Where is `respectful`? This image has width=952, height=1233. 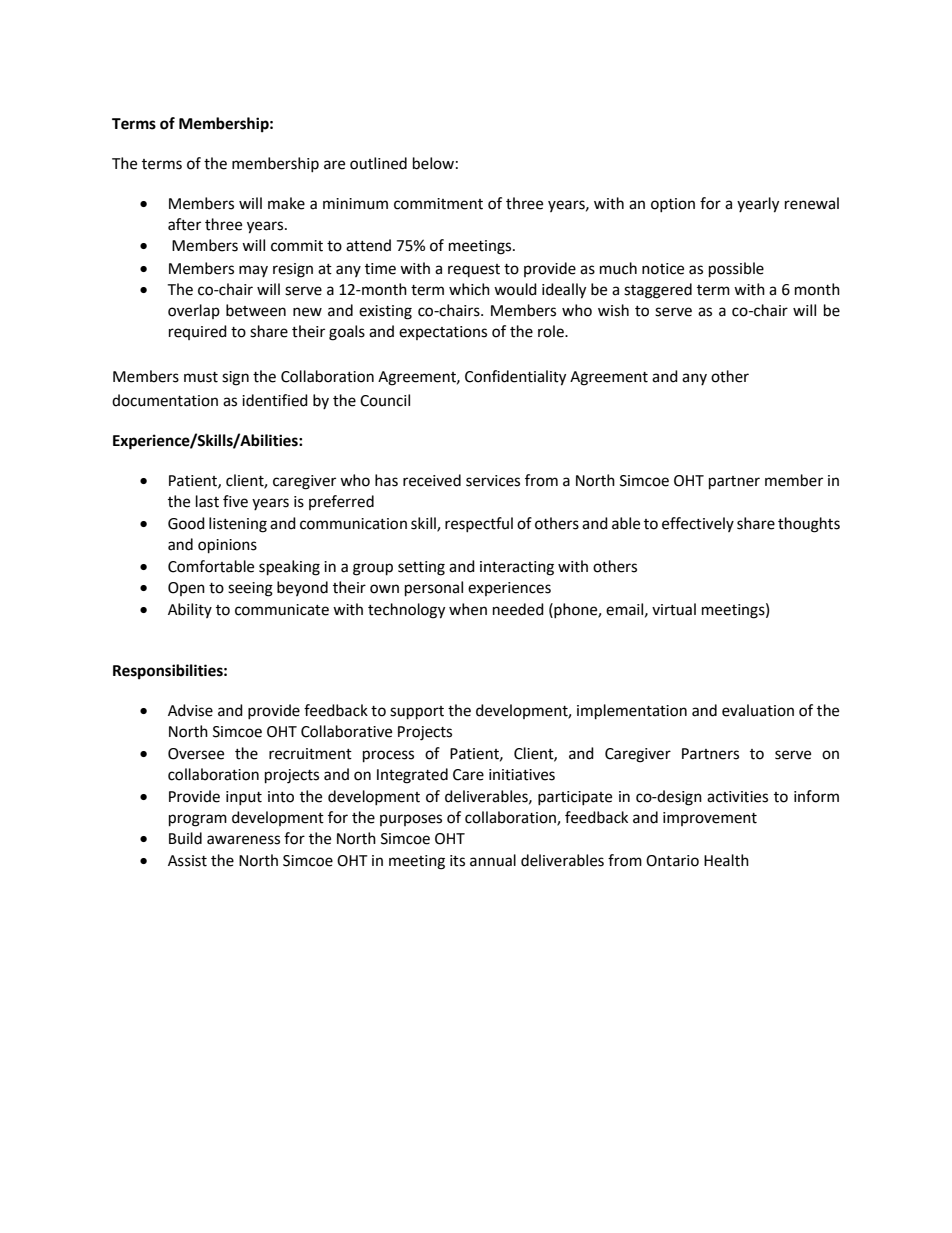 respectful is located at coordinates (479, 524).
